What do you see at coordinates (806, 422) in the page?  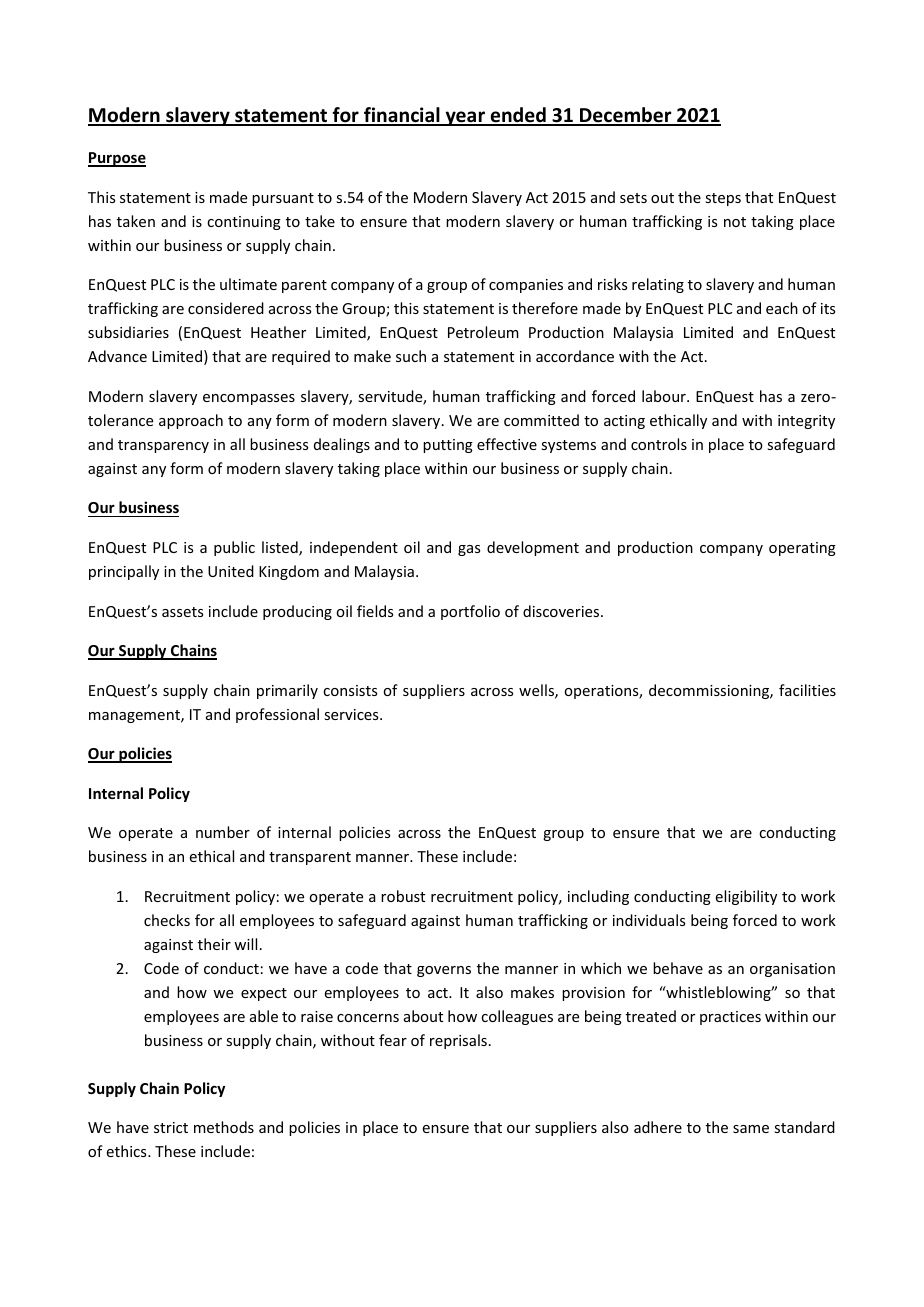 I see `integrity` at bounding box center [806, 422].
